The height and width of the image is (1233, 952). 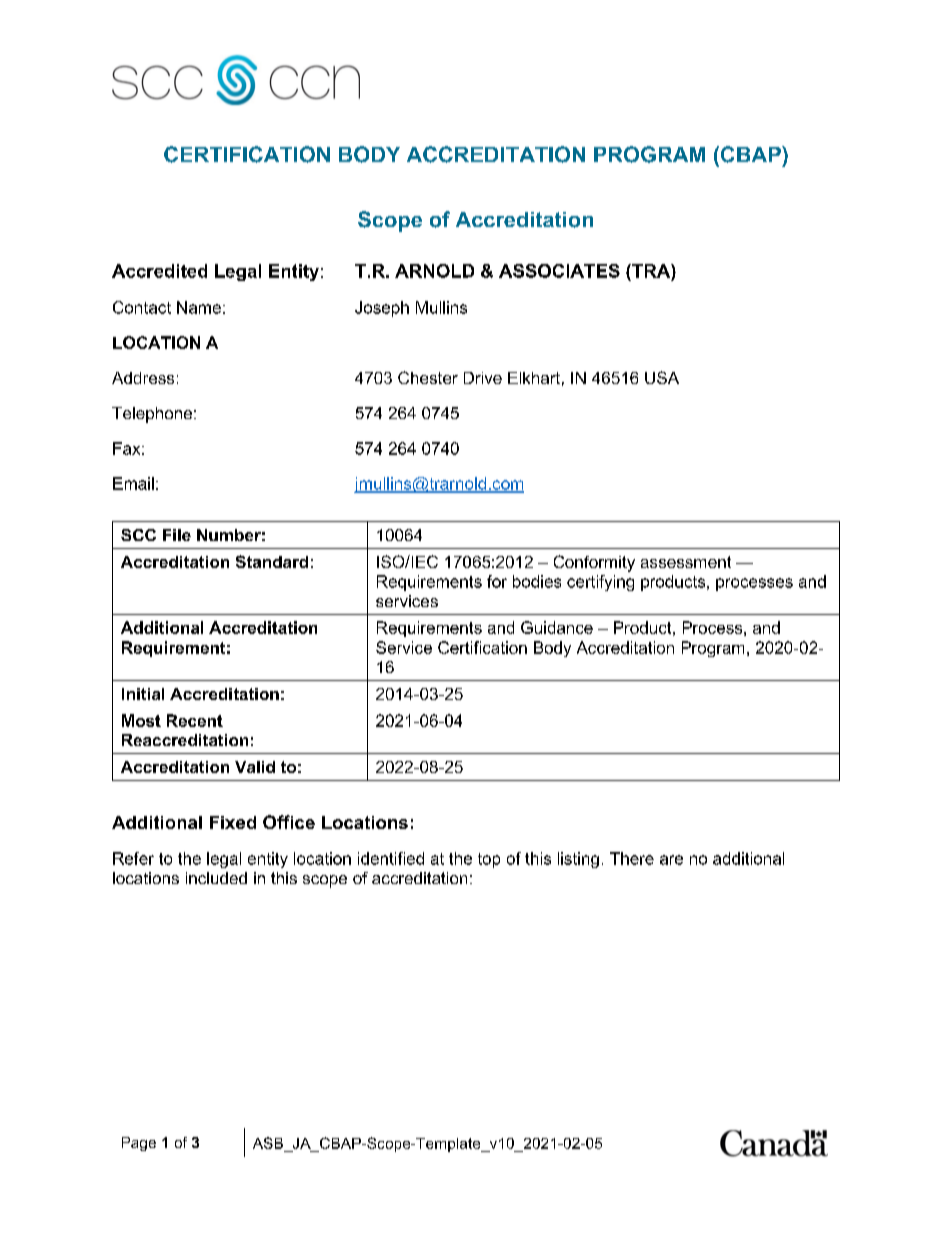 I want to click on Name, so click(x=199, y=307).
